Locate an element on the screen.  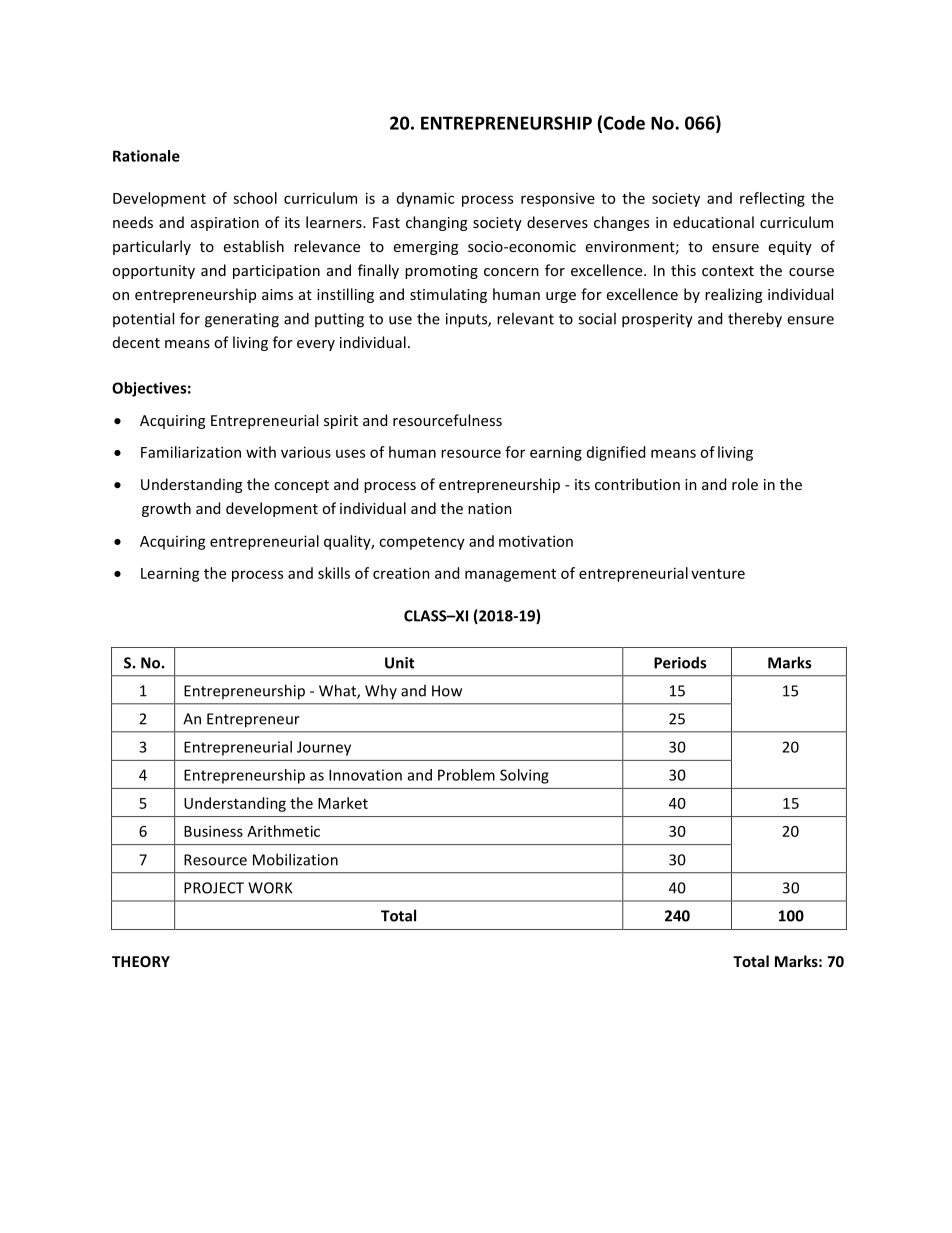
How is located at coordinates (447, 691).
